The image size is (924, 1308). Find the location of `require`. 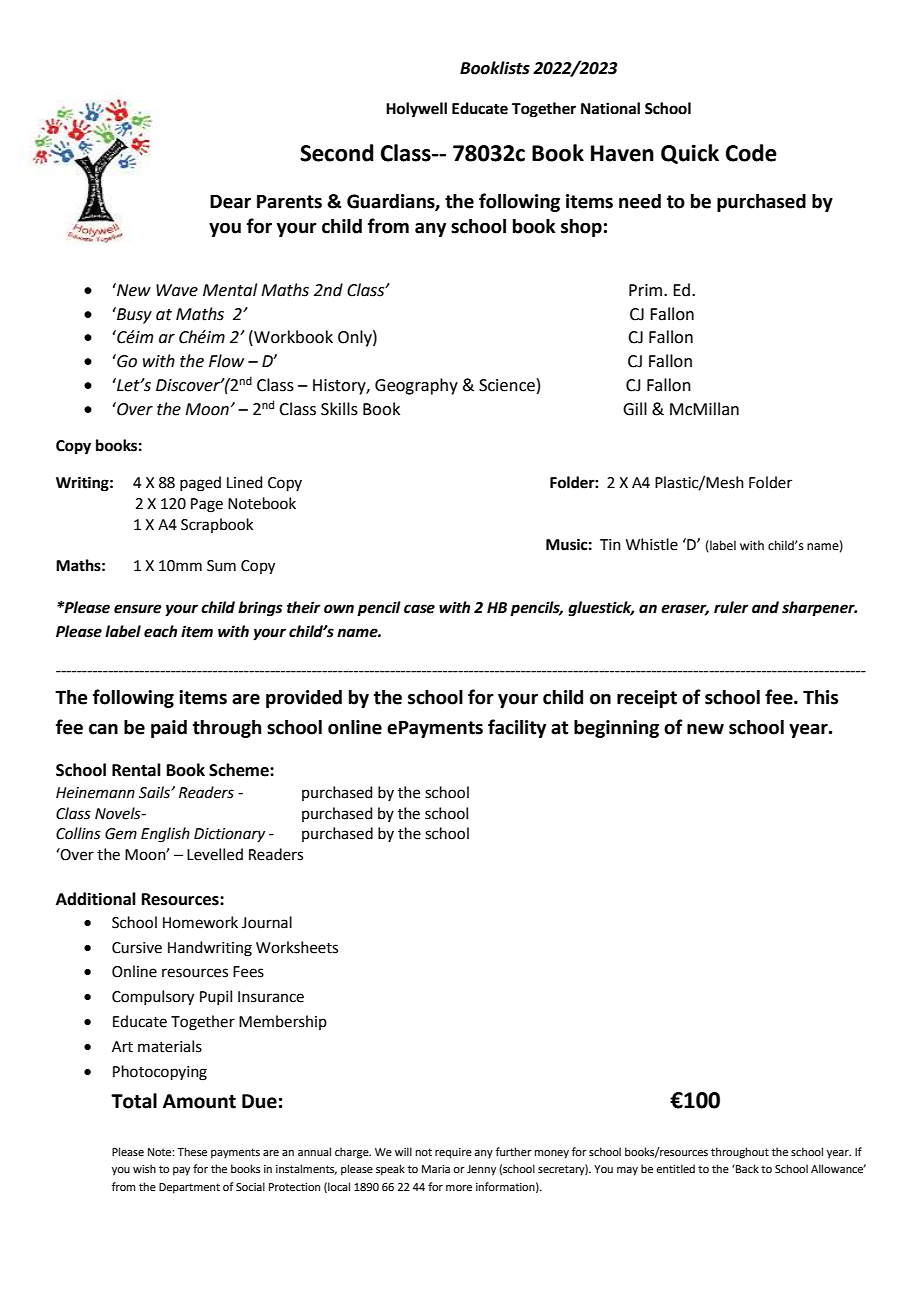

require is located at coordinates (453, 1153).
